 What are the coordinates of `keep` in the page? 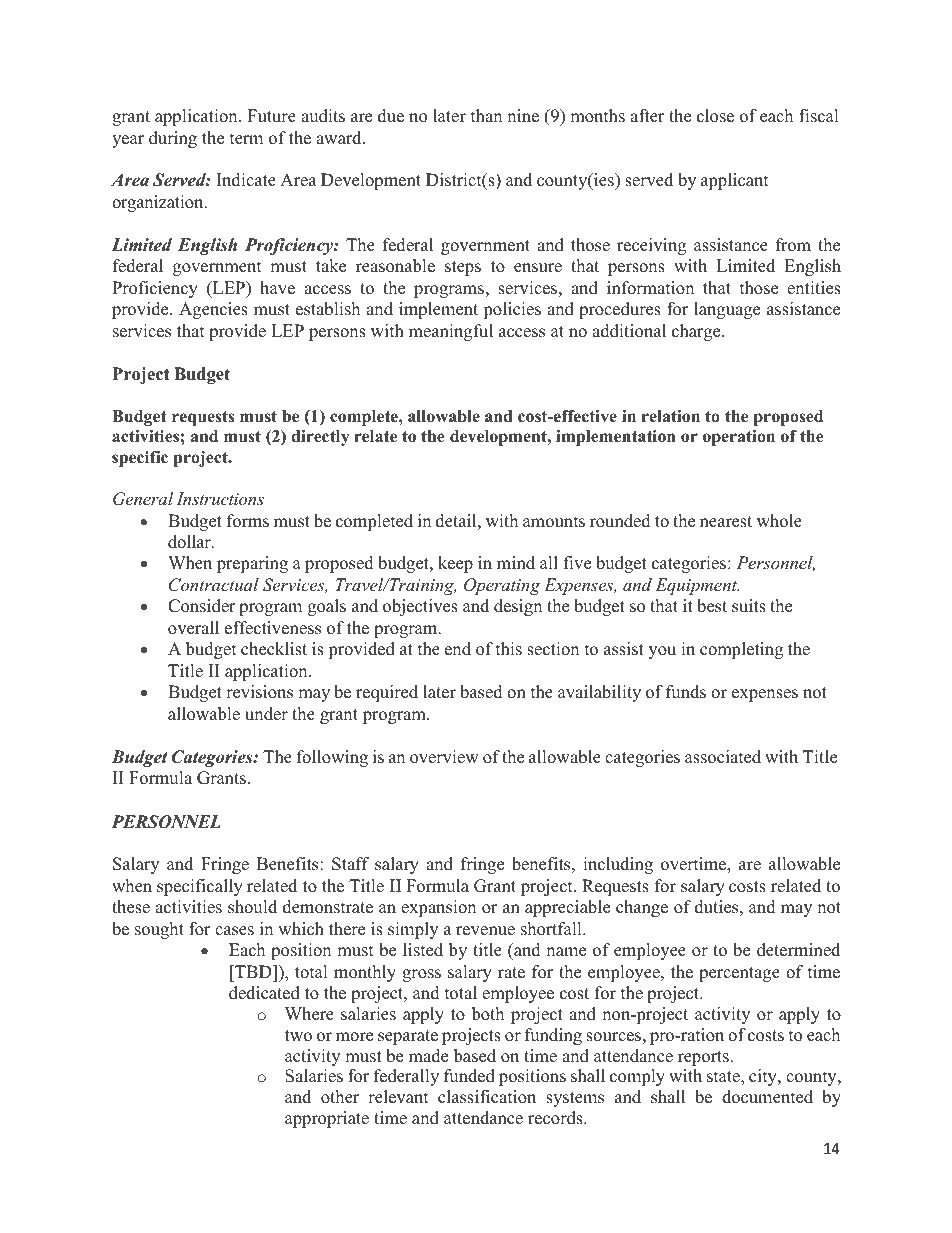 It's located at (455, 564).
